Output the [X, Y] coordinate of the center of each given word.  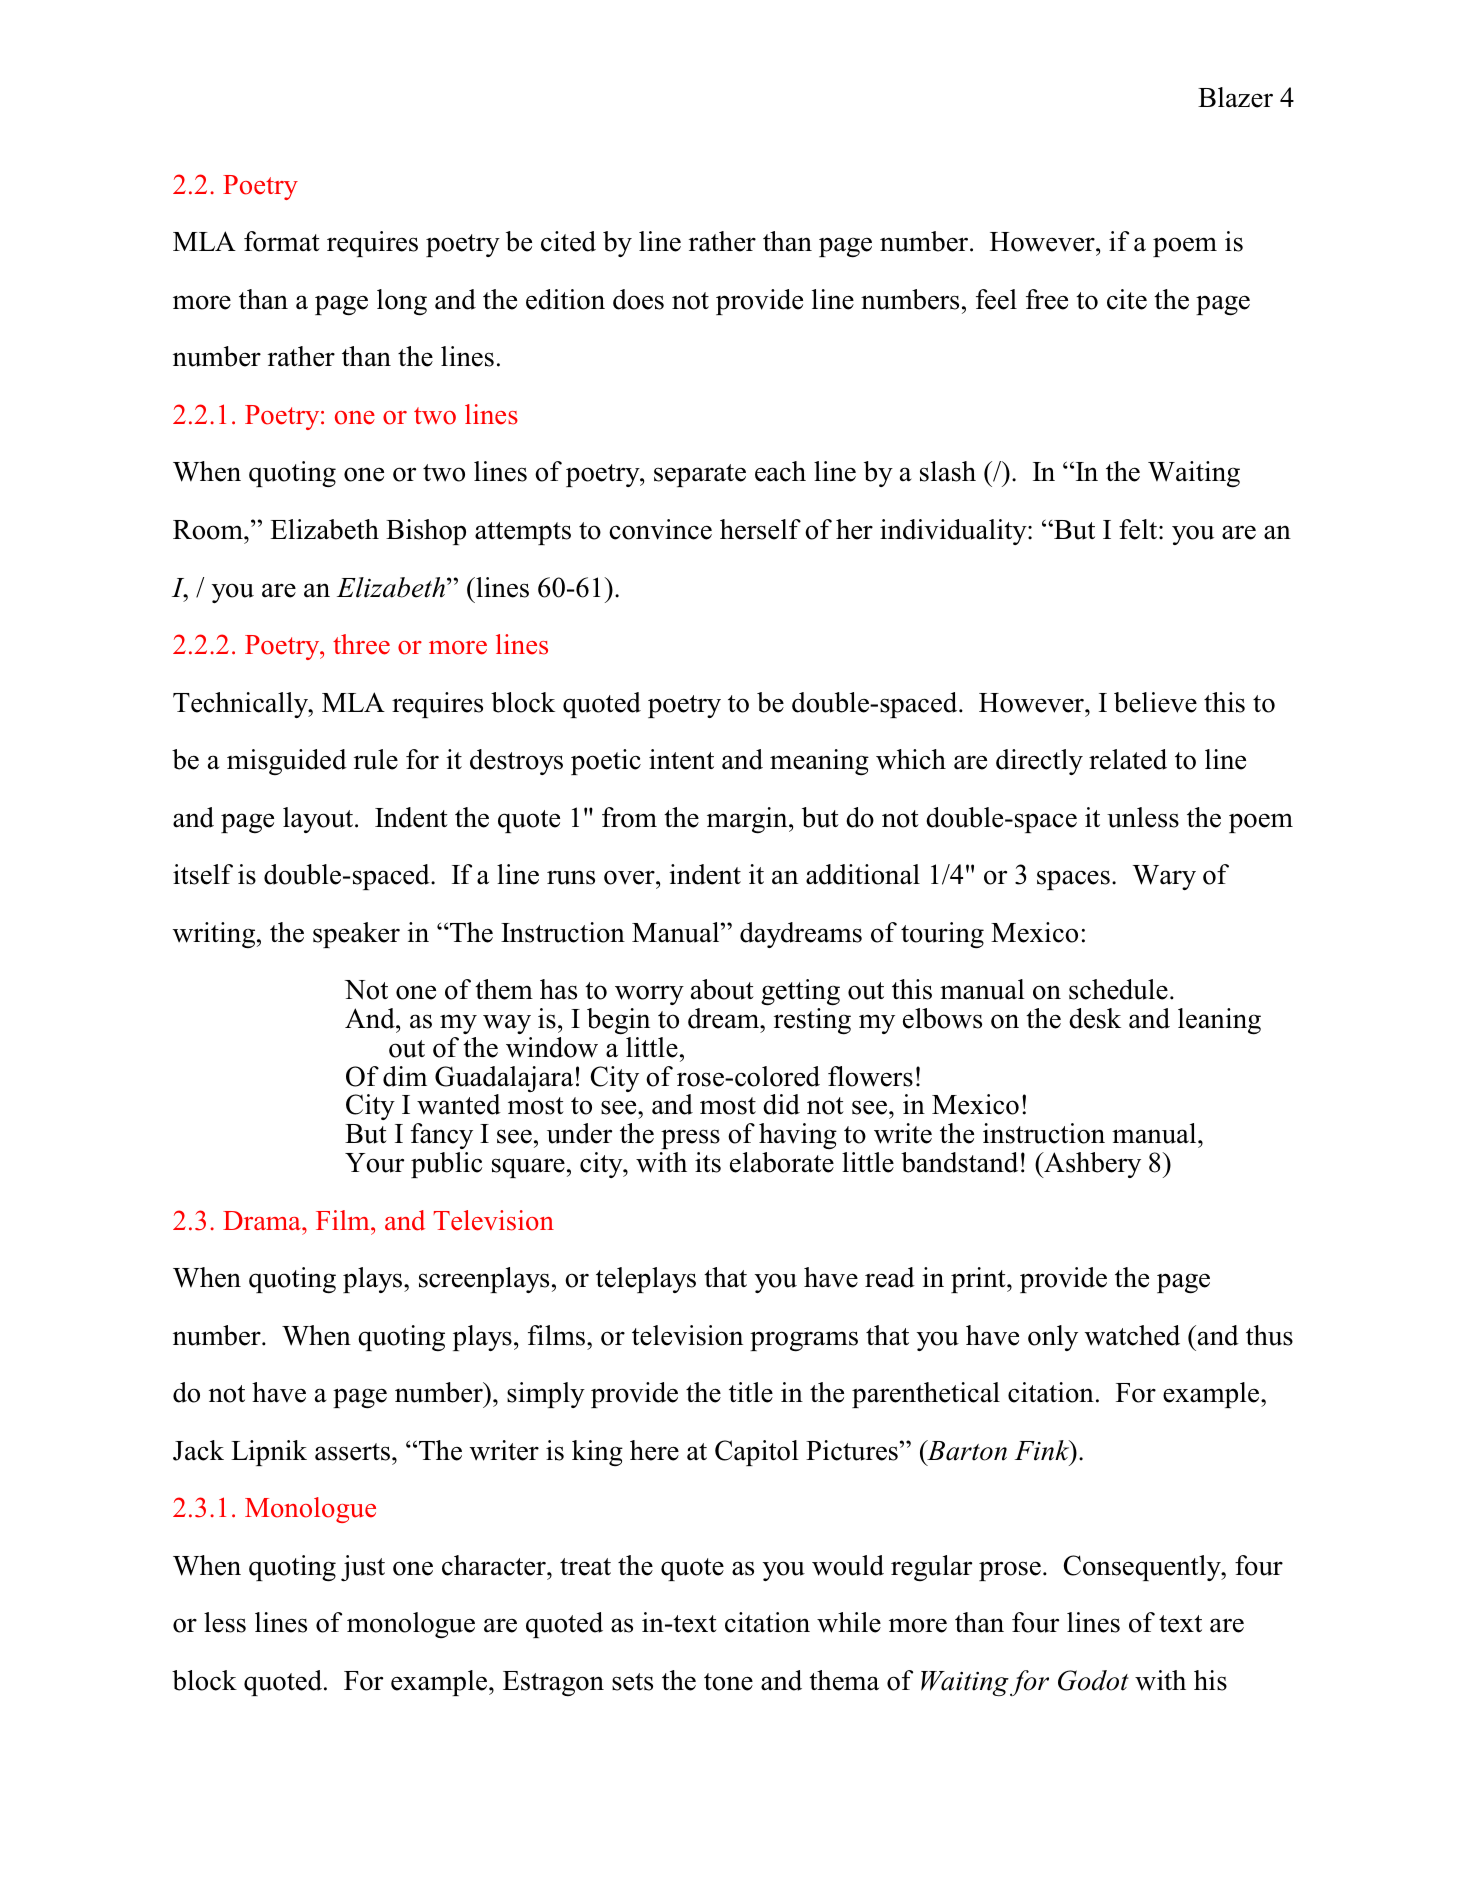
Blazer [1235, 97]
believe [1155, 702]
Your [374, 1163]
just [363, 1568]
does [638, 299]
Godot [1093, 1680]
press [690, 1139]
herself [760, 529]
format [282, 241]
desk [1095, 1018]
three [361, 644]
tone [728, 1682]
